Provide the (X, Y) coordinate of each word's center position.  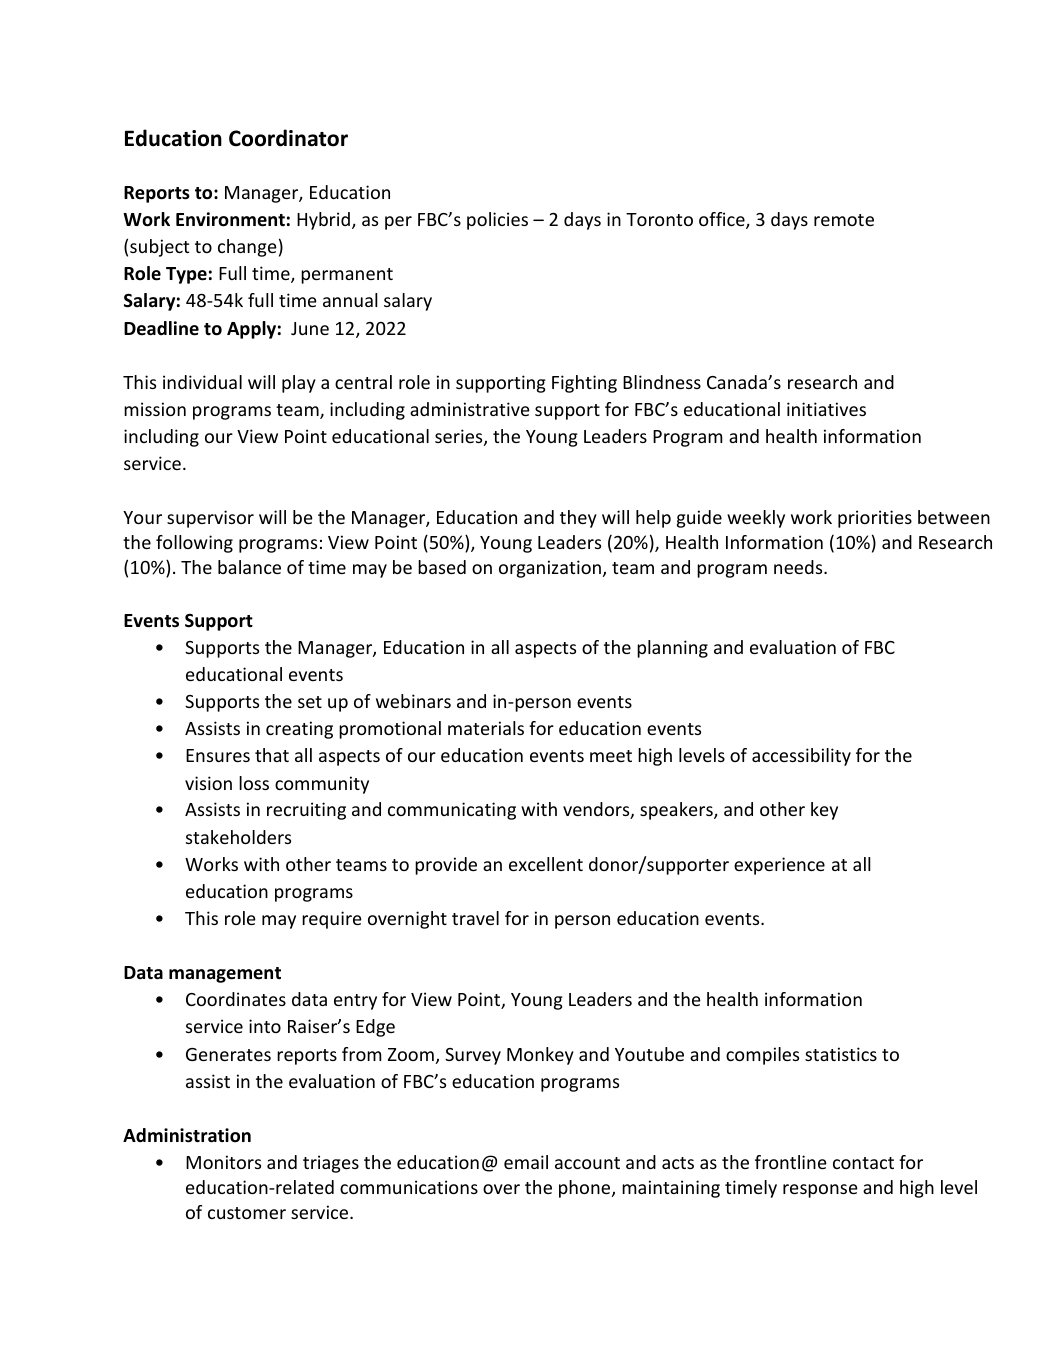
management (225, 975)
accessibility (801, 757)
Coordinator (288, 138)
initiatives (826, 409)
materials (486, 728)
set (310, 702)
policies (497, 221)
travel (475, 918)
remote (844, 220)
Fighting (584, 384)
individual (202, 382)
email (526, 1162)
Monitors (223, 1162)
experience (779, 866)
